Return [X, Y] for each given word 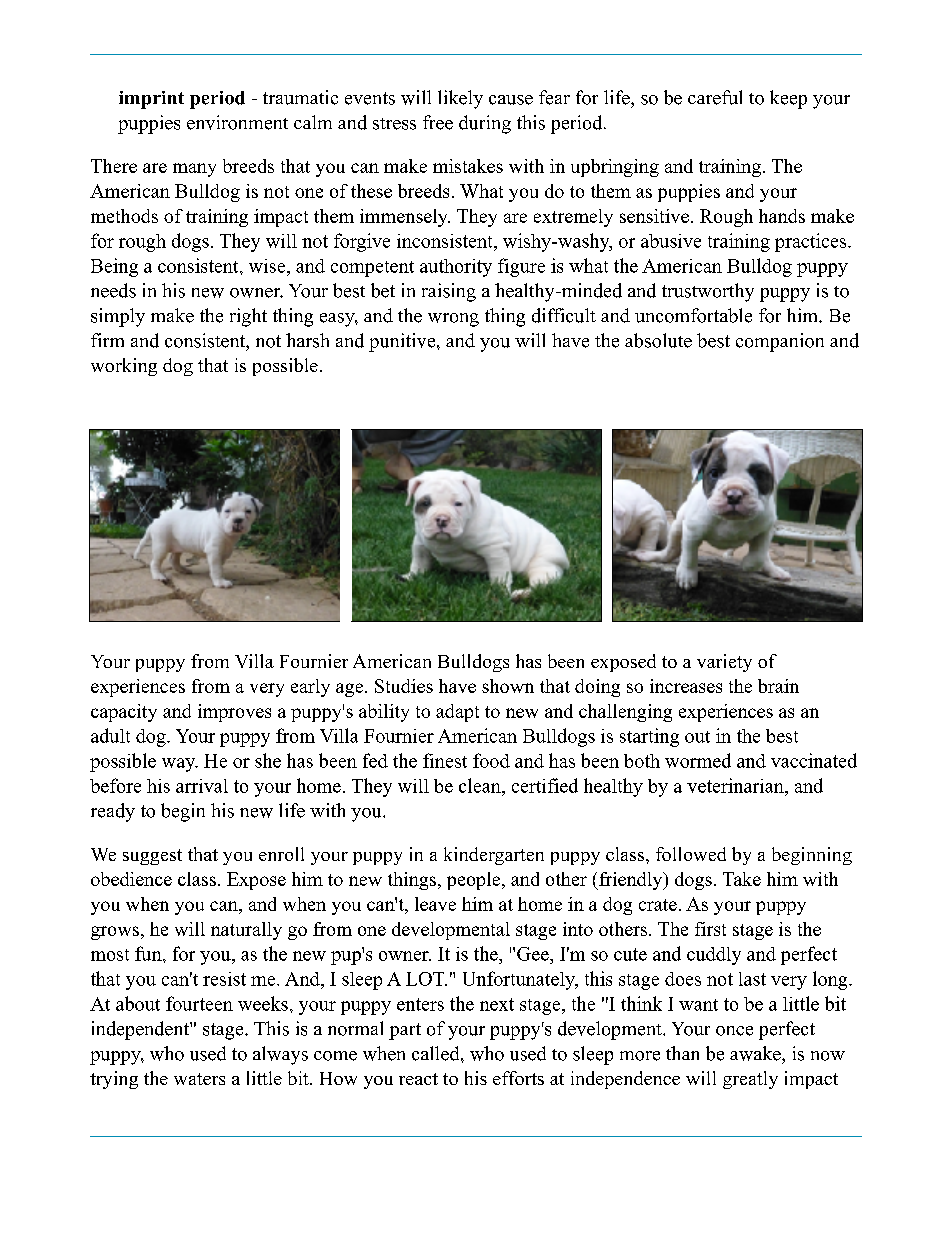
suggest [152, 857]
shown [508, 686]
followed [691, 854]
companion [780, 342]
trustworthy [708, 292]
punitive [403, 342]
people [475, 881]
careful [715, 97]
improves [234, 713]
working [124, 367]
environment [237, 122]
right [248, 317]
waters [199, 1079]
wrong [453, 320]
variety [724, 663]
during [485, 124]
